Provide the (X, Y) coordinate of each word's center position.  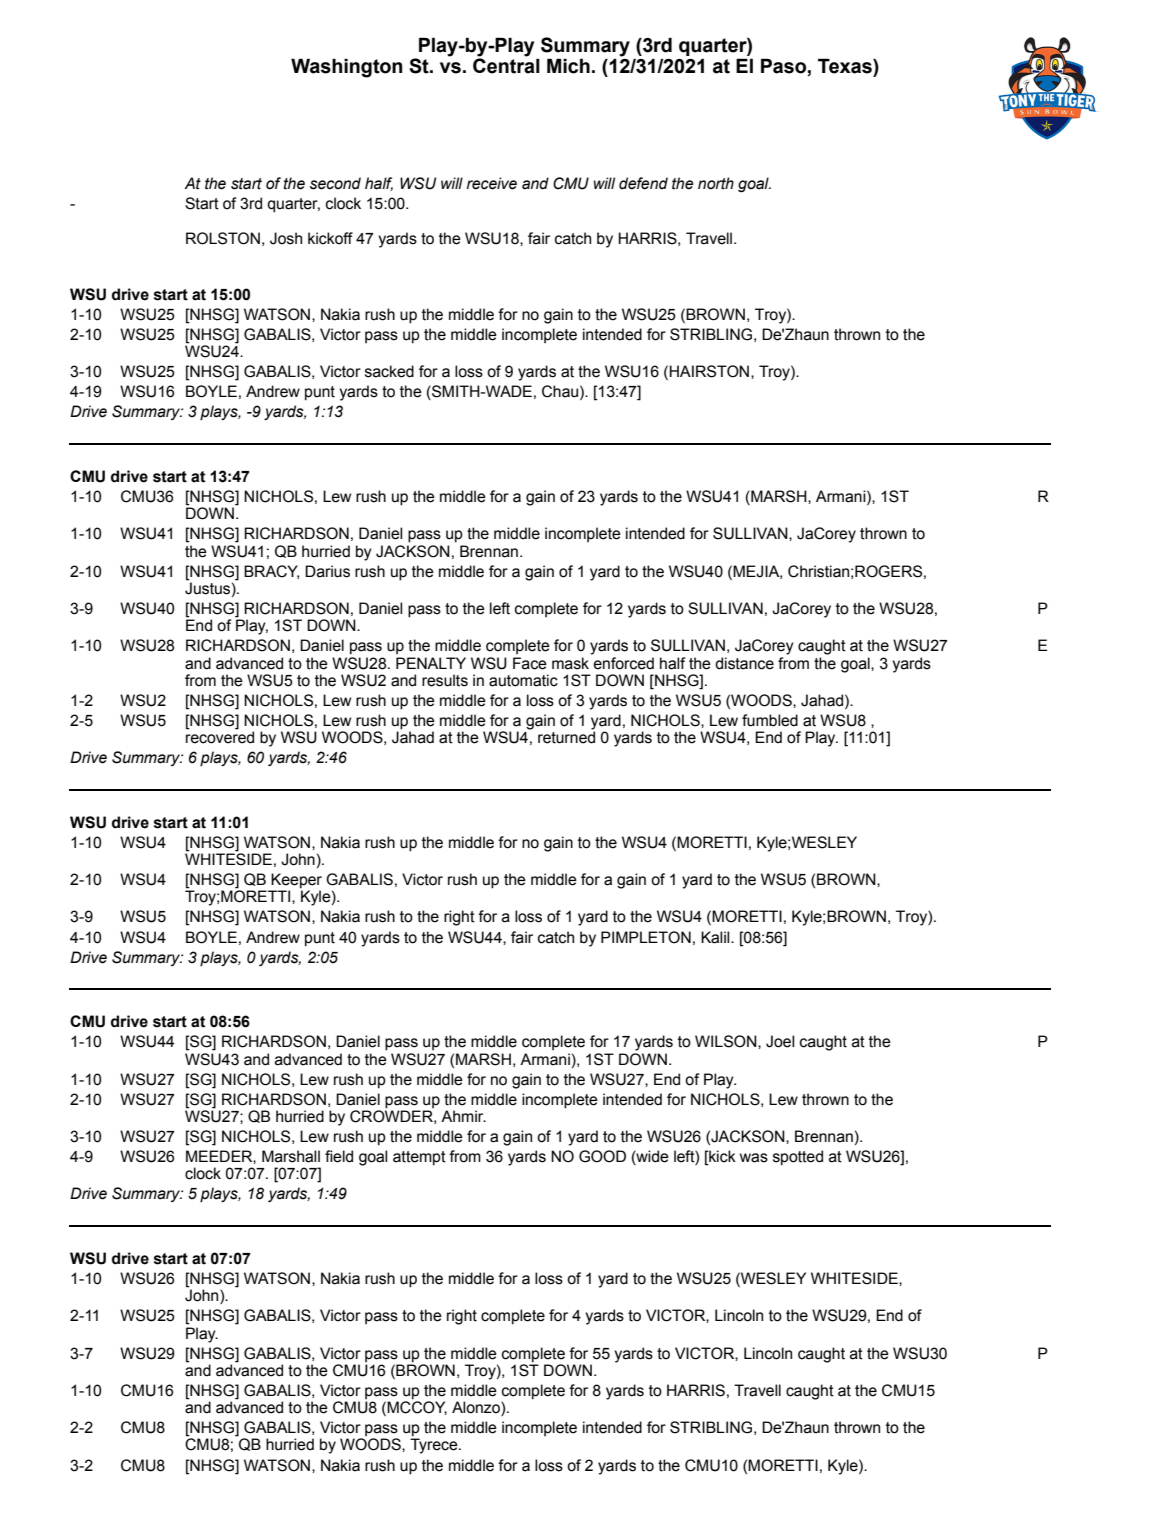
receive (492, 183)
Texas (846, 66)
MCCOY (417, 1407)
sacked (389, 371)
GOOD (602, 1156)
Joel (780, 1041)
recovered (220, 736)
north (716, 183)
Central (506, 65)
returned (566, 736)
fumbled (770, 720)
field (339, 1156)
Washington (346, 68)
